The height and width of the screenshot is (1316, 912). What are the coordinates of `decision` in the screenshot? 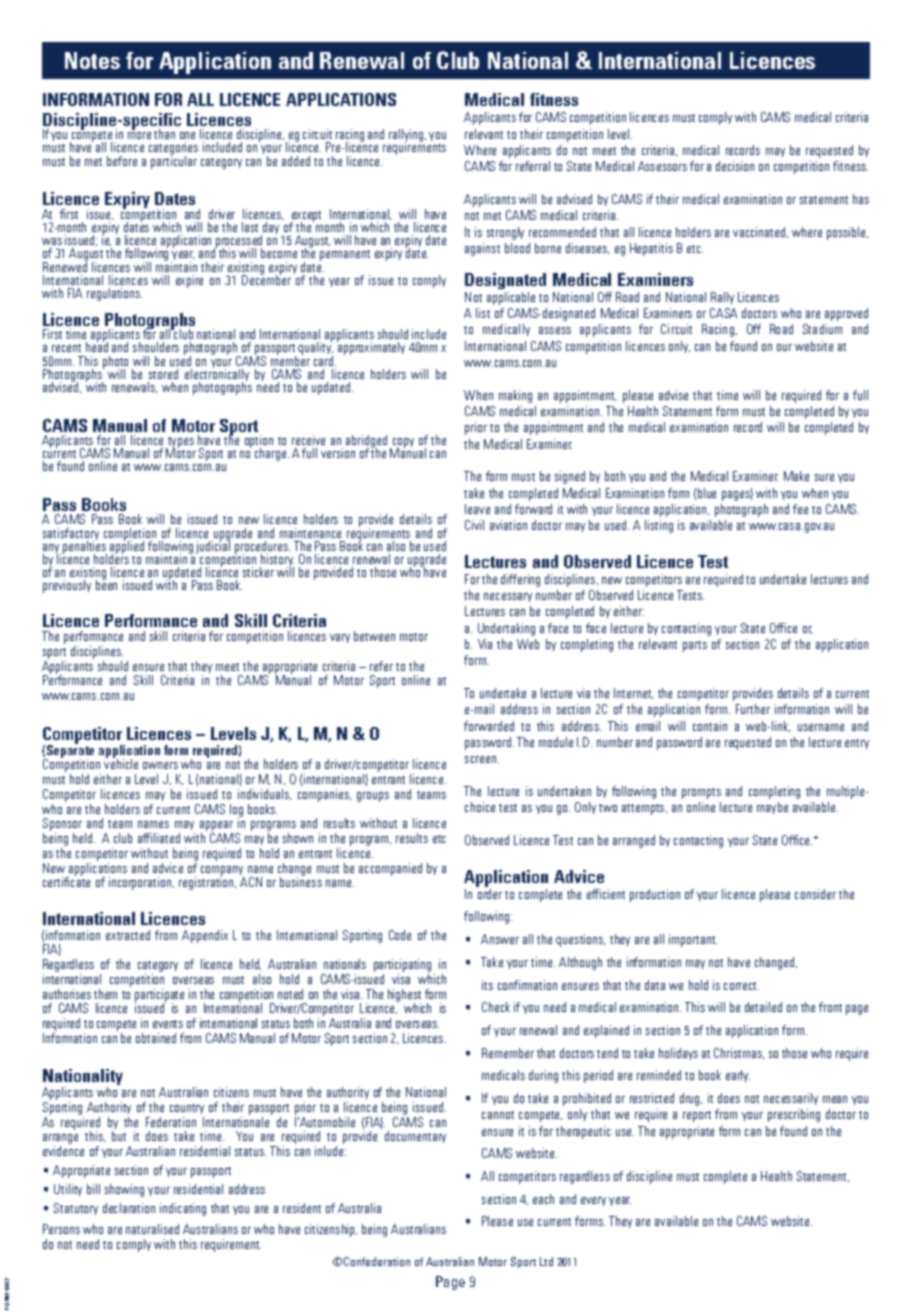 It's located at (735, 166).
